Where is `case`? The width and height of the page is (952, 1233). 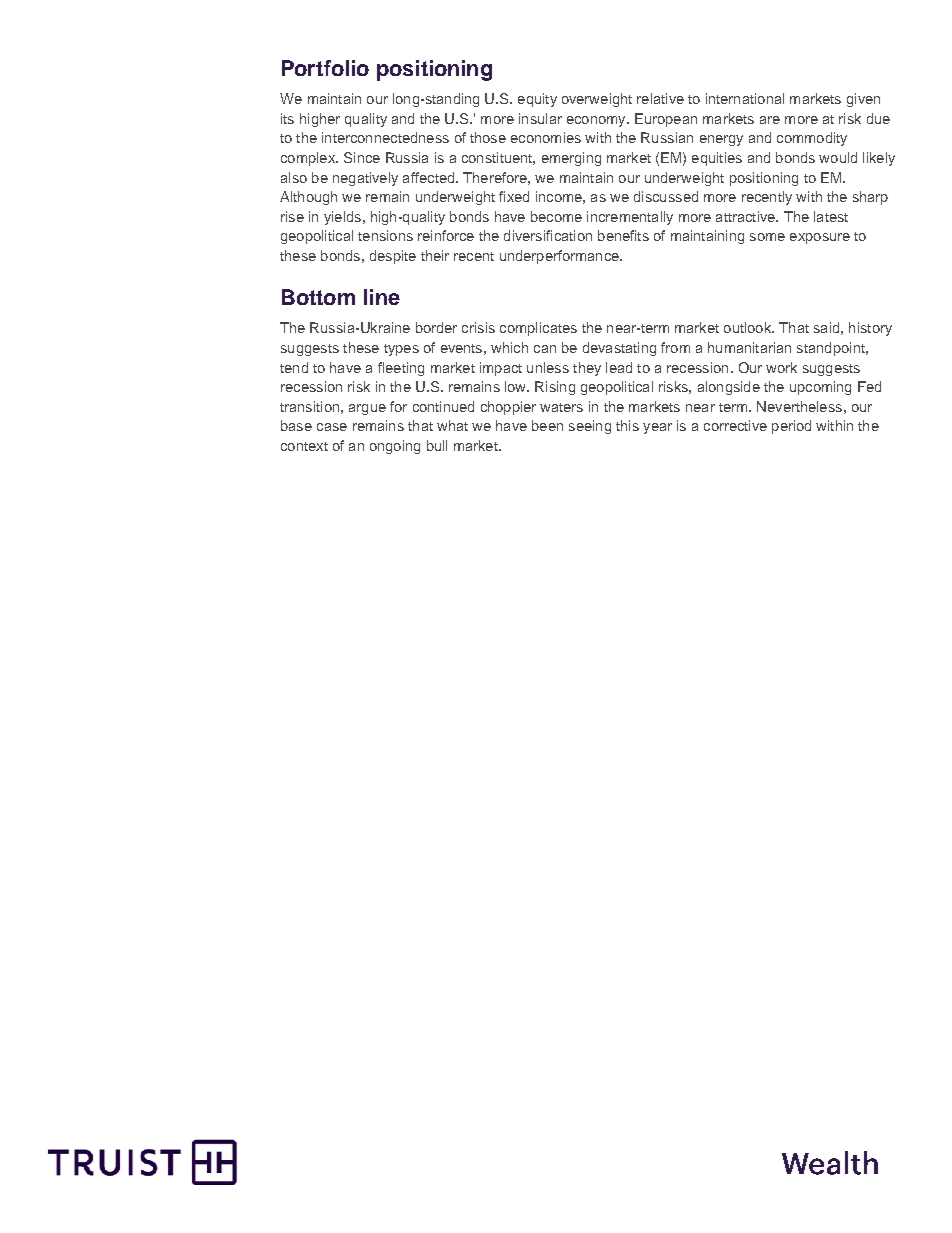 case is located at coordinates (332, 427).
